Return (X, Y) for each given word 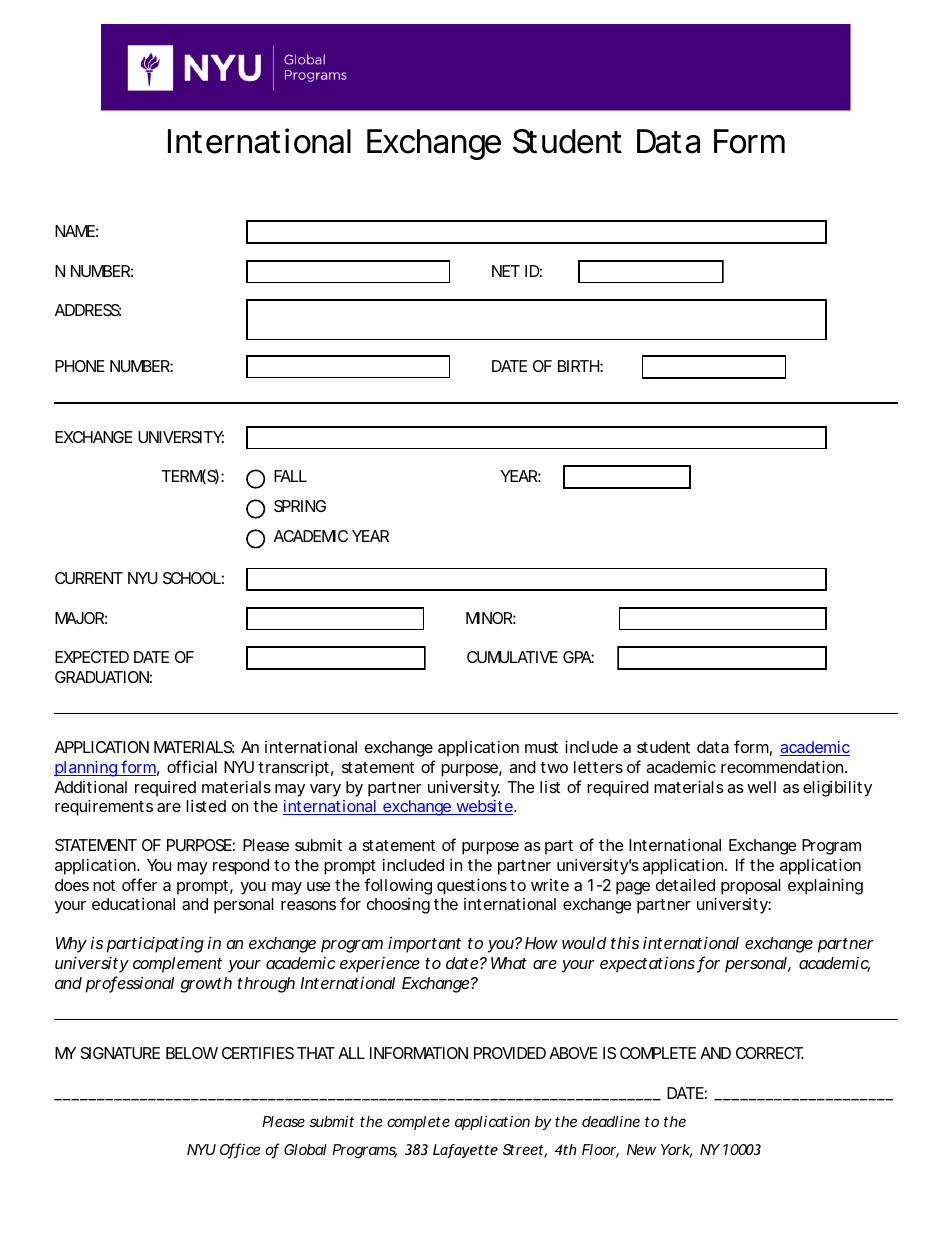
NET (506, 271)
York (676, 1151)
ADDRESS (88, 310)
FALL (290, 476)
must (541, 747)
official (192, 766)
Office (240, 1150)
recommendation (784, 767)
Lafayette (465, 1151)
